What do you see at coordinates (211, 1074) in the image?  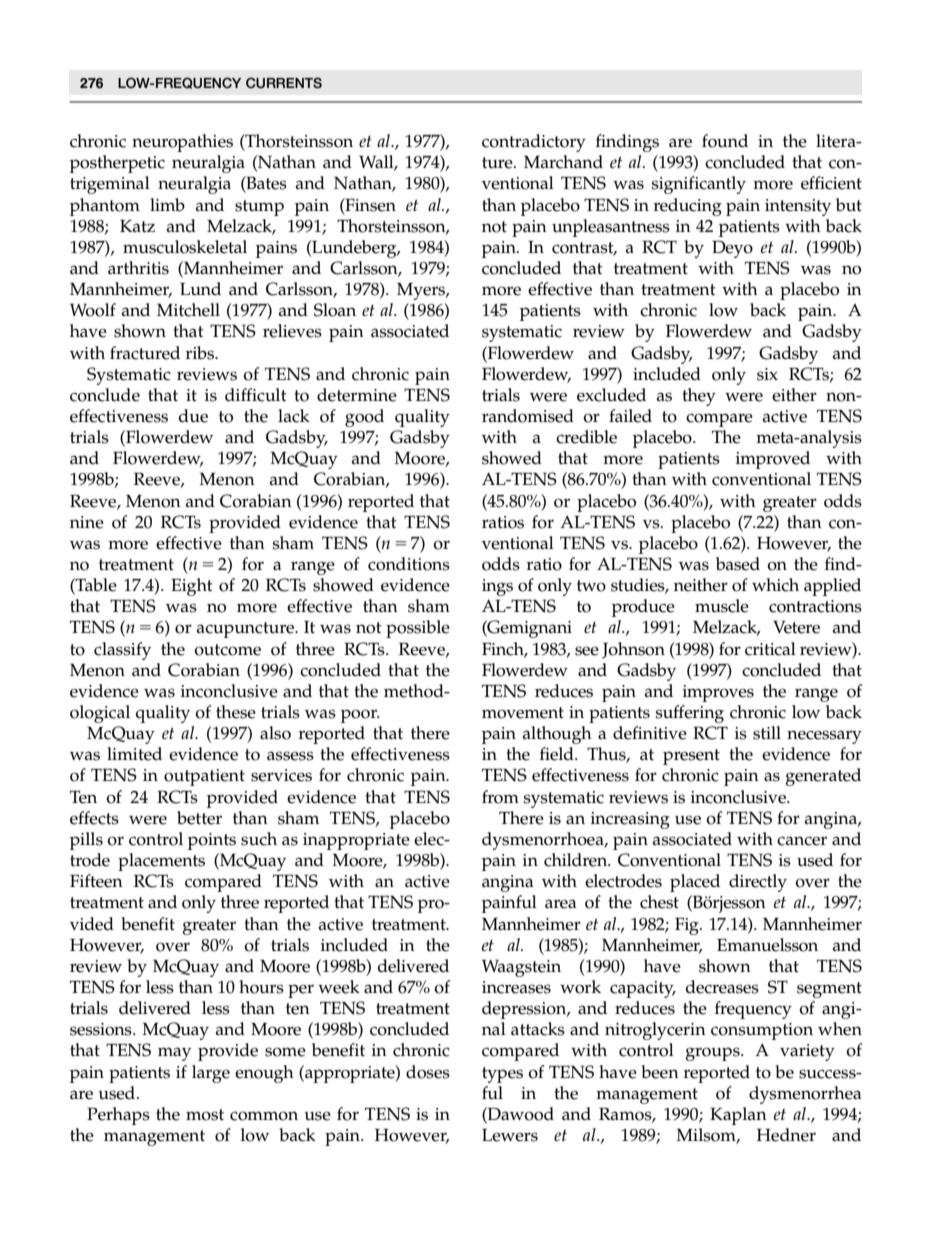 I see `large` at bounding box center [211, 1074].
